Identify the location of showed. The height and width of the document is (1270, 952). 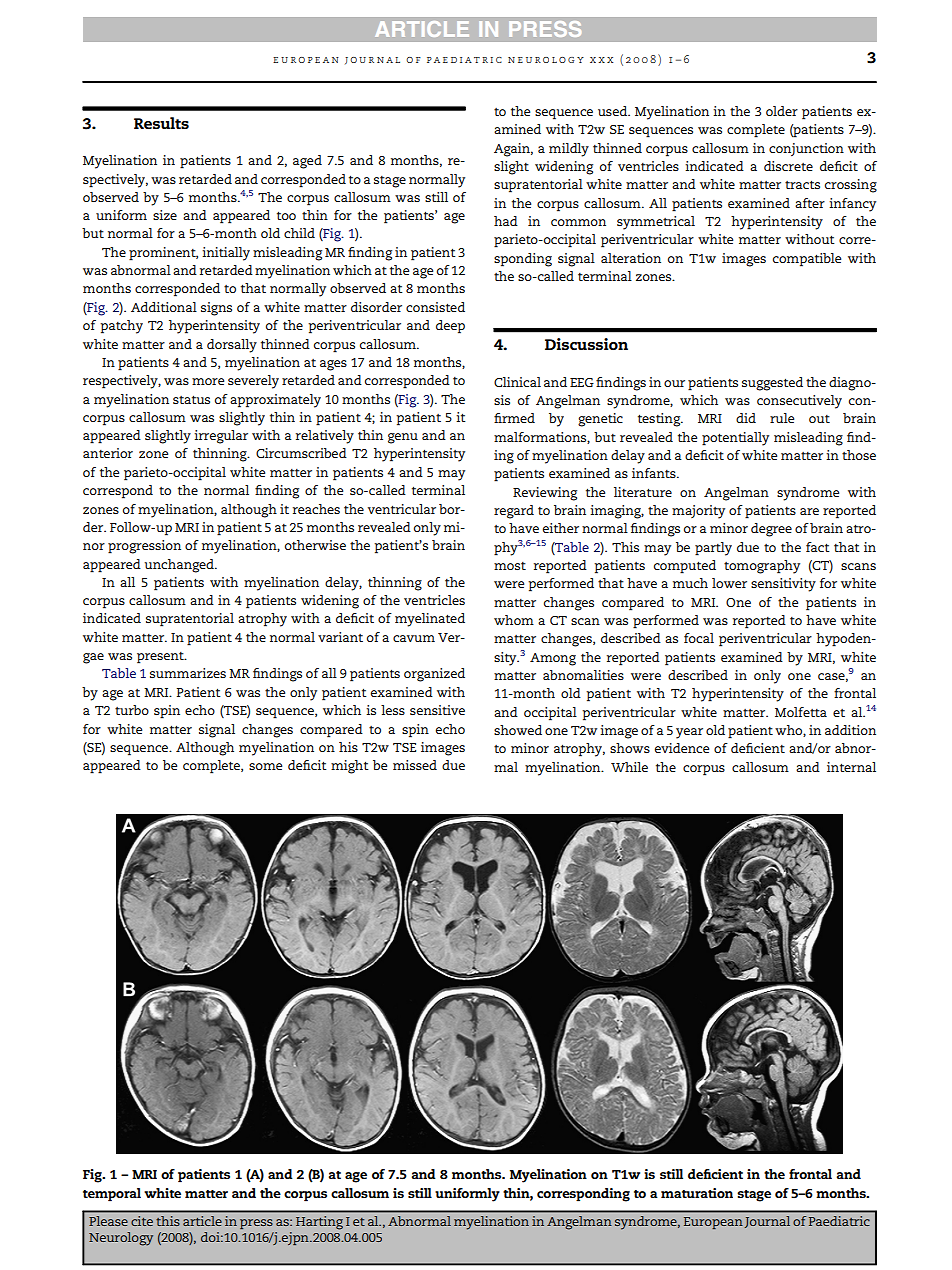
(518, 730).
